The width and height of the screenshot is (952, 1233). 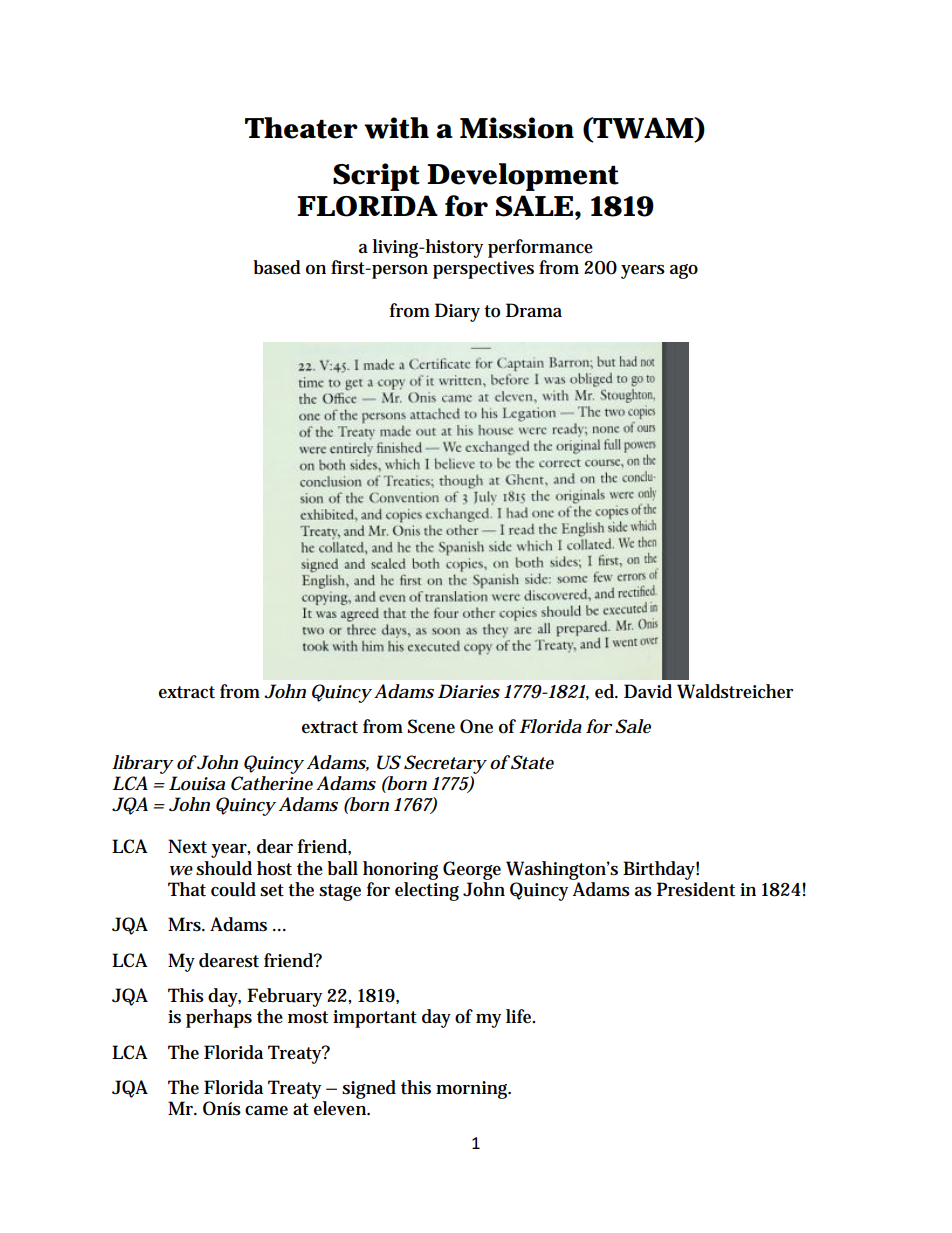 What do you see at coordinates (376, 177) in the screenshot?
I see `Script` at bounding box center [376, 177].
